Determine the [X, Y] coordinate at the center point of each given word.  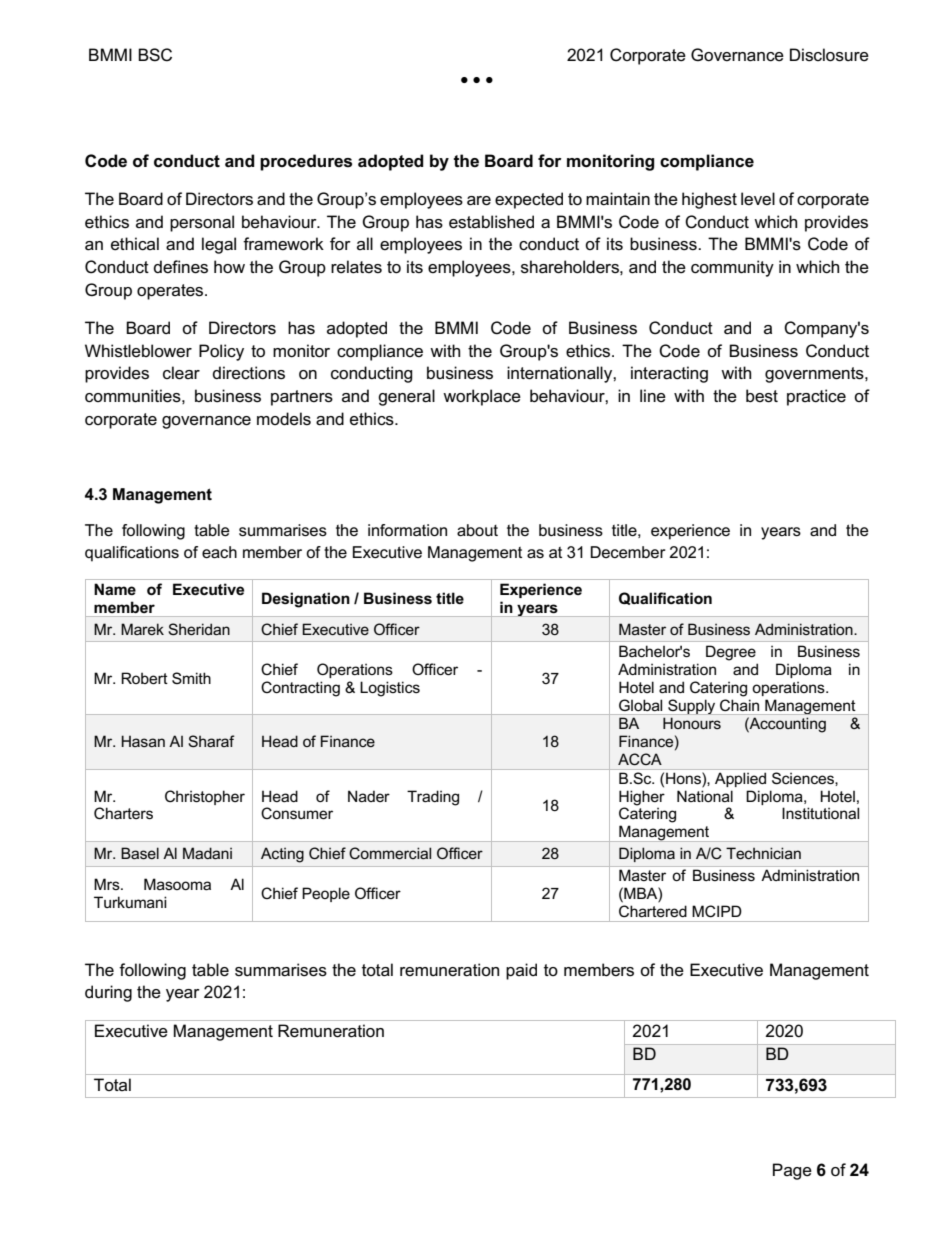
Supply [692, 707]
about [477, 530]
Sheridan [199, 629]
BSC [155, 55]
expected [529, 200]
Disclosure [829, 55]
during [108, 993]
